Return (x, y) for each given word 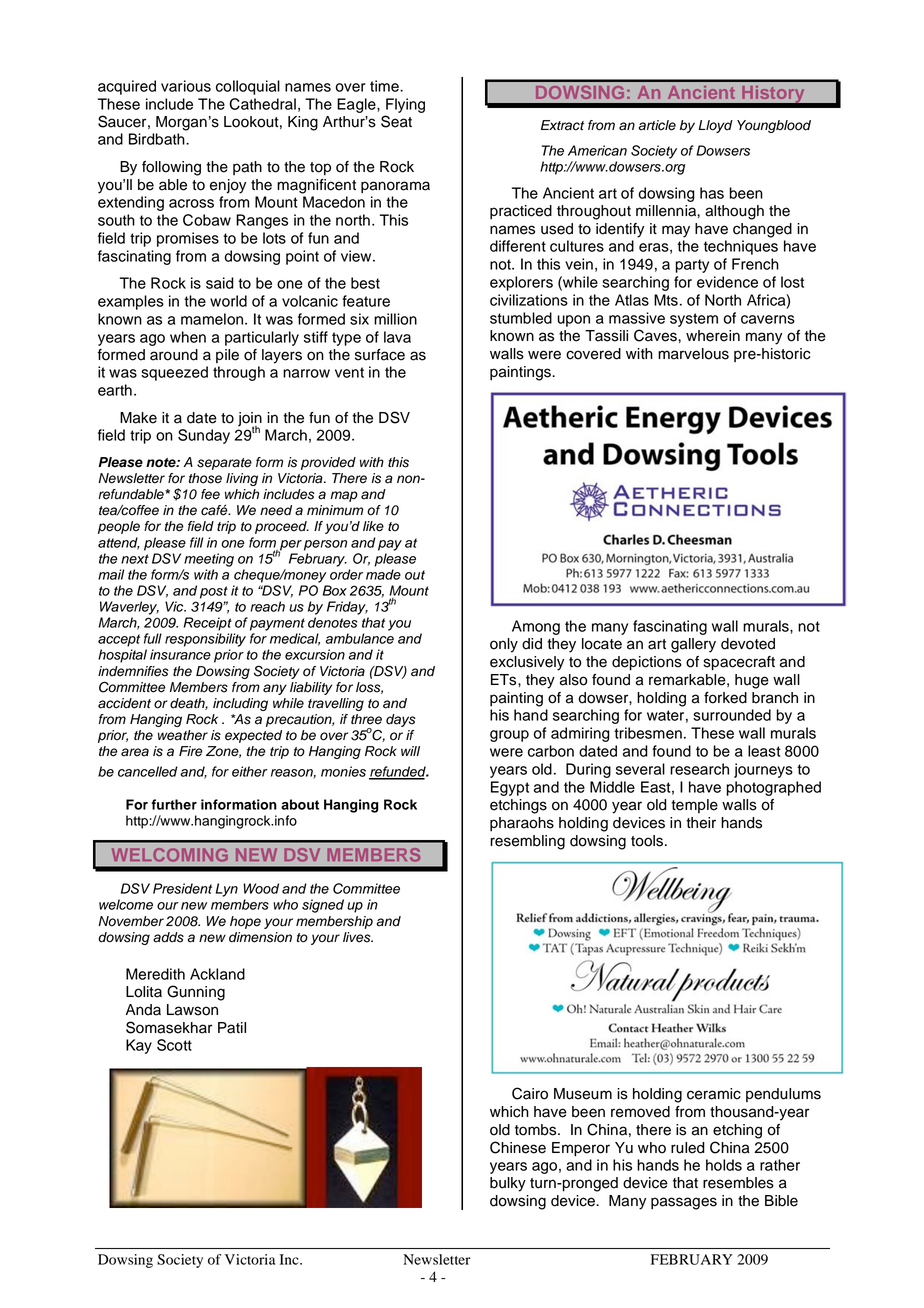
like (373, 526)
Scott (174, 1045)
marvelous (693, 354)
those (205, 478)
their (701, 823)
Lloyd (715, 126)
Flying (405, 105)
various (186, 86)
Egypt (510, 788)
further (174, 804)
